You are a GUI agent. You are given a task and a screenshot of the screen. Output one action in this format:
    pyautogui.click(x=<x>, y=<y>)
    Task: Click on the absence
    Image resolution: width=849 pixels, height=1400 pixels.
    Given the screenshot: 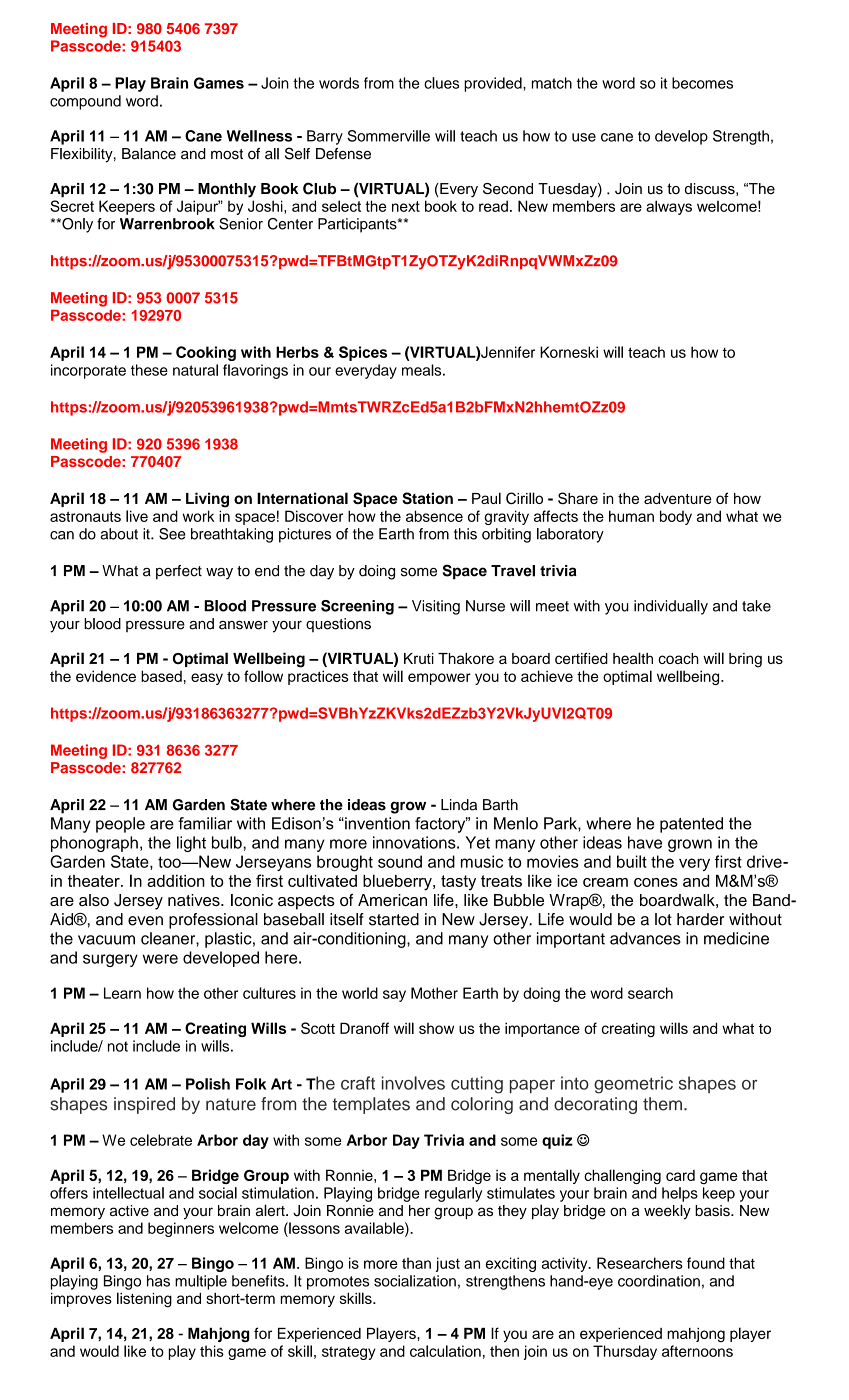 What is the action you would take?
    pyautogui.click(x=434, y=516)
